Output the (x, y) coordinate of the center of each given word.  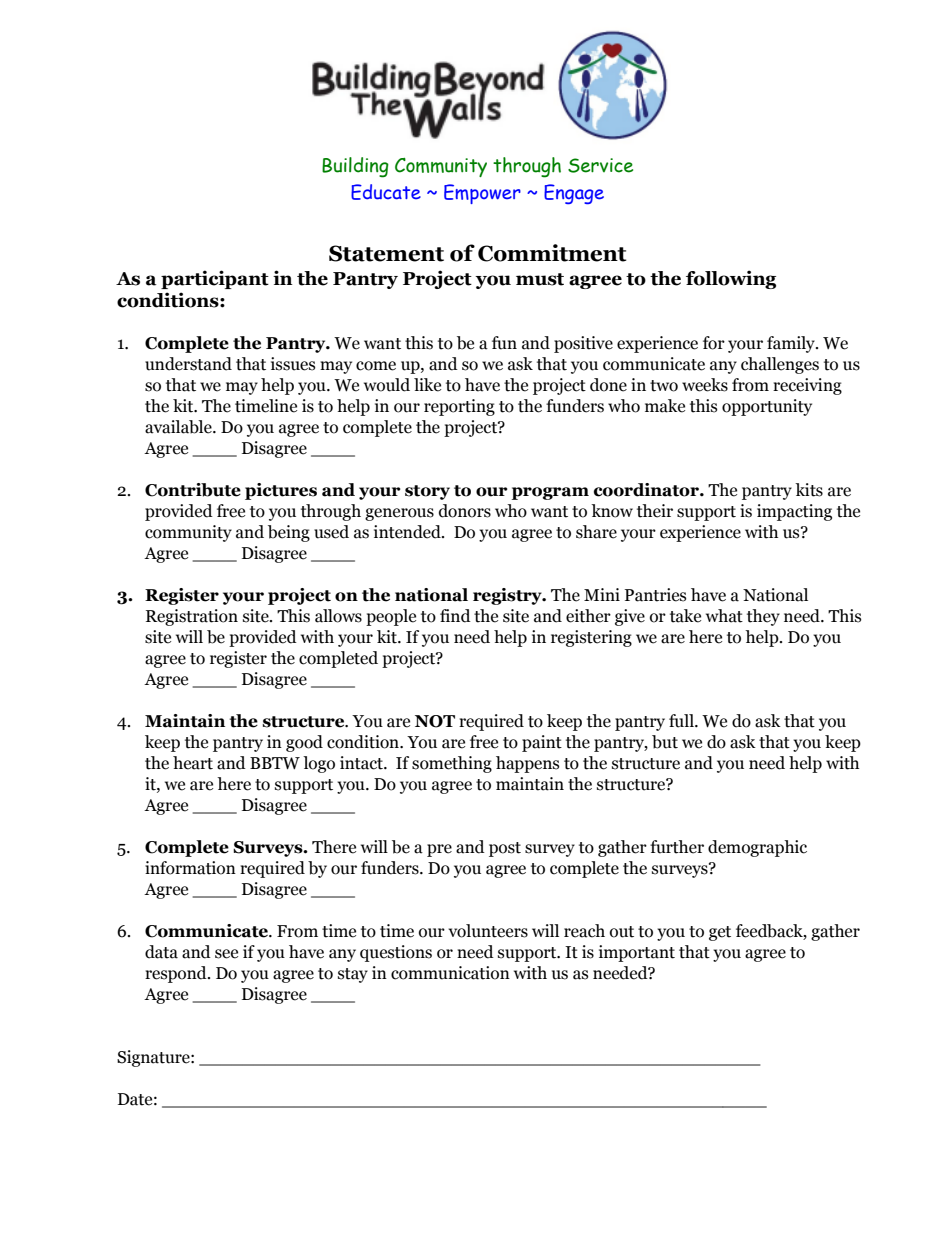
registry (508, 596)
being (289, 533)
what (724, 616)
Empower (482, 194)
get (720, 933)
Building (355, 167)
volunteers (488, 931)
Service (600, 165)
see (226, 954)
